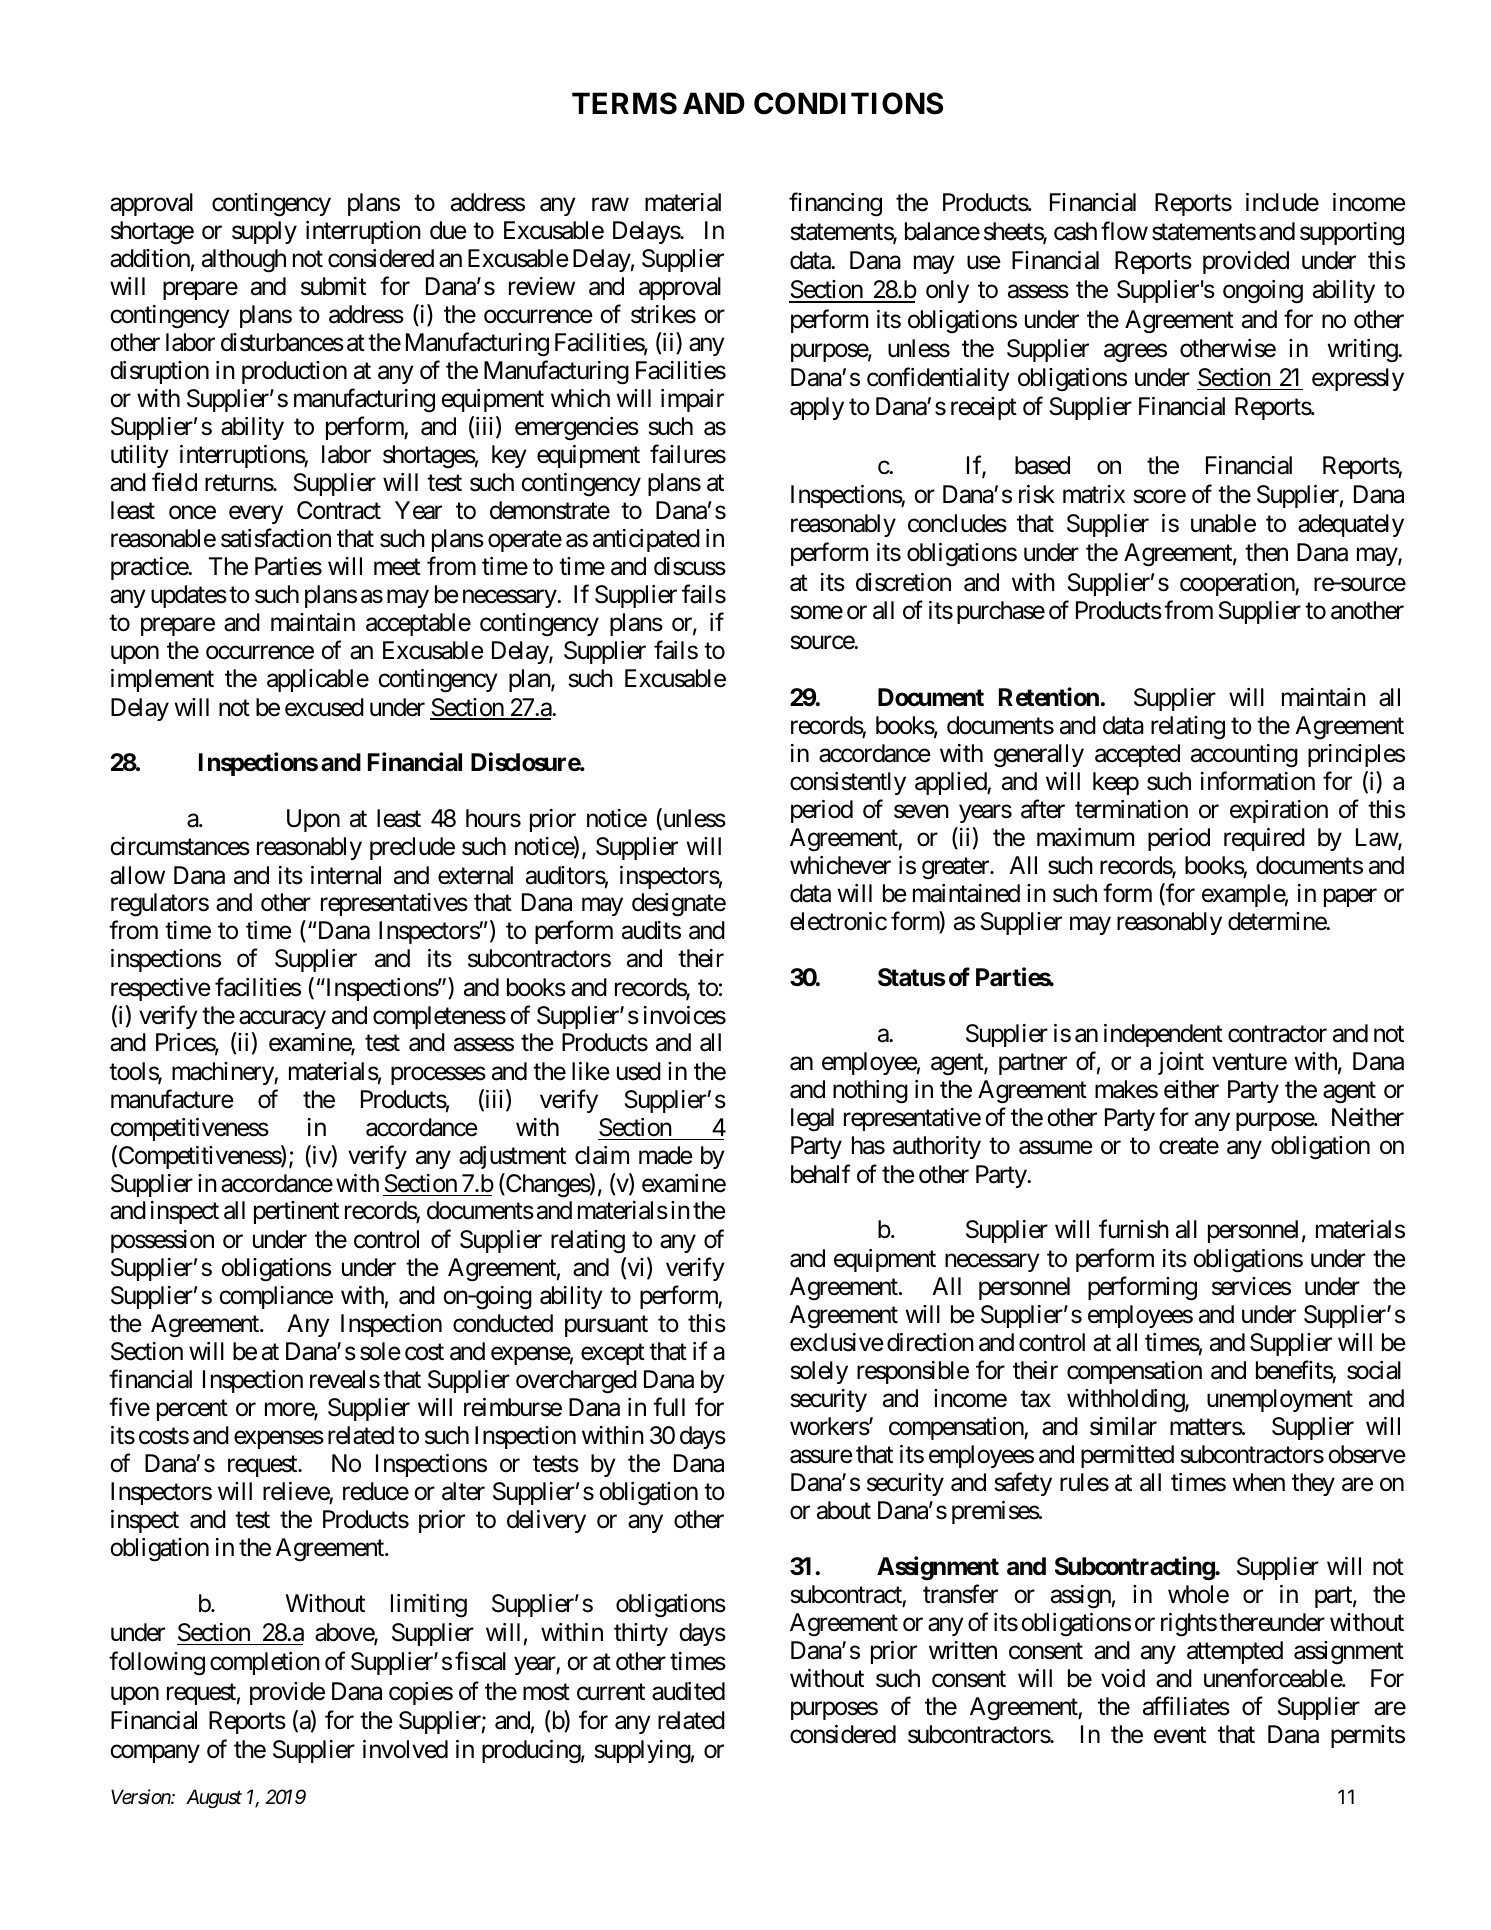 The height and width of the screenshot is (1930, 1491). Describe the element at coordinates (244, 261) in the screenshot. I see `although` at that location.
